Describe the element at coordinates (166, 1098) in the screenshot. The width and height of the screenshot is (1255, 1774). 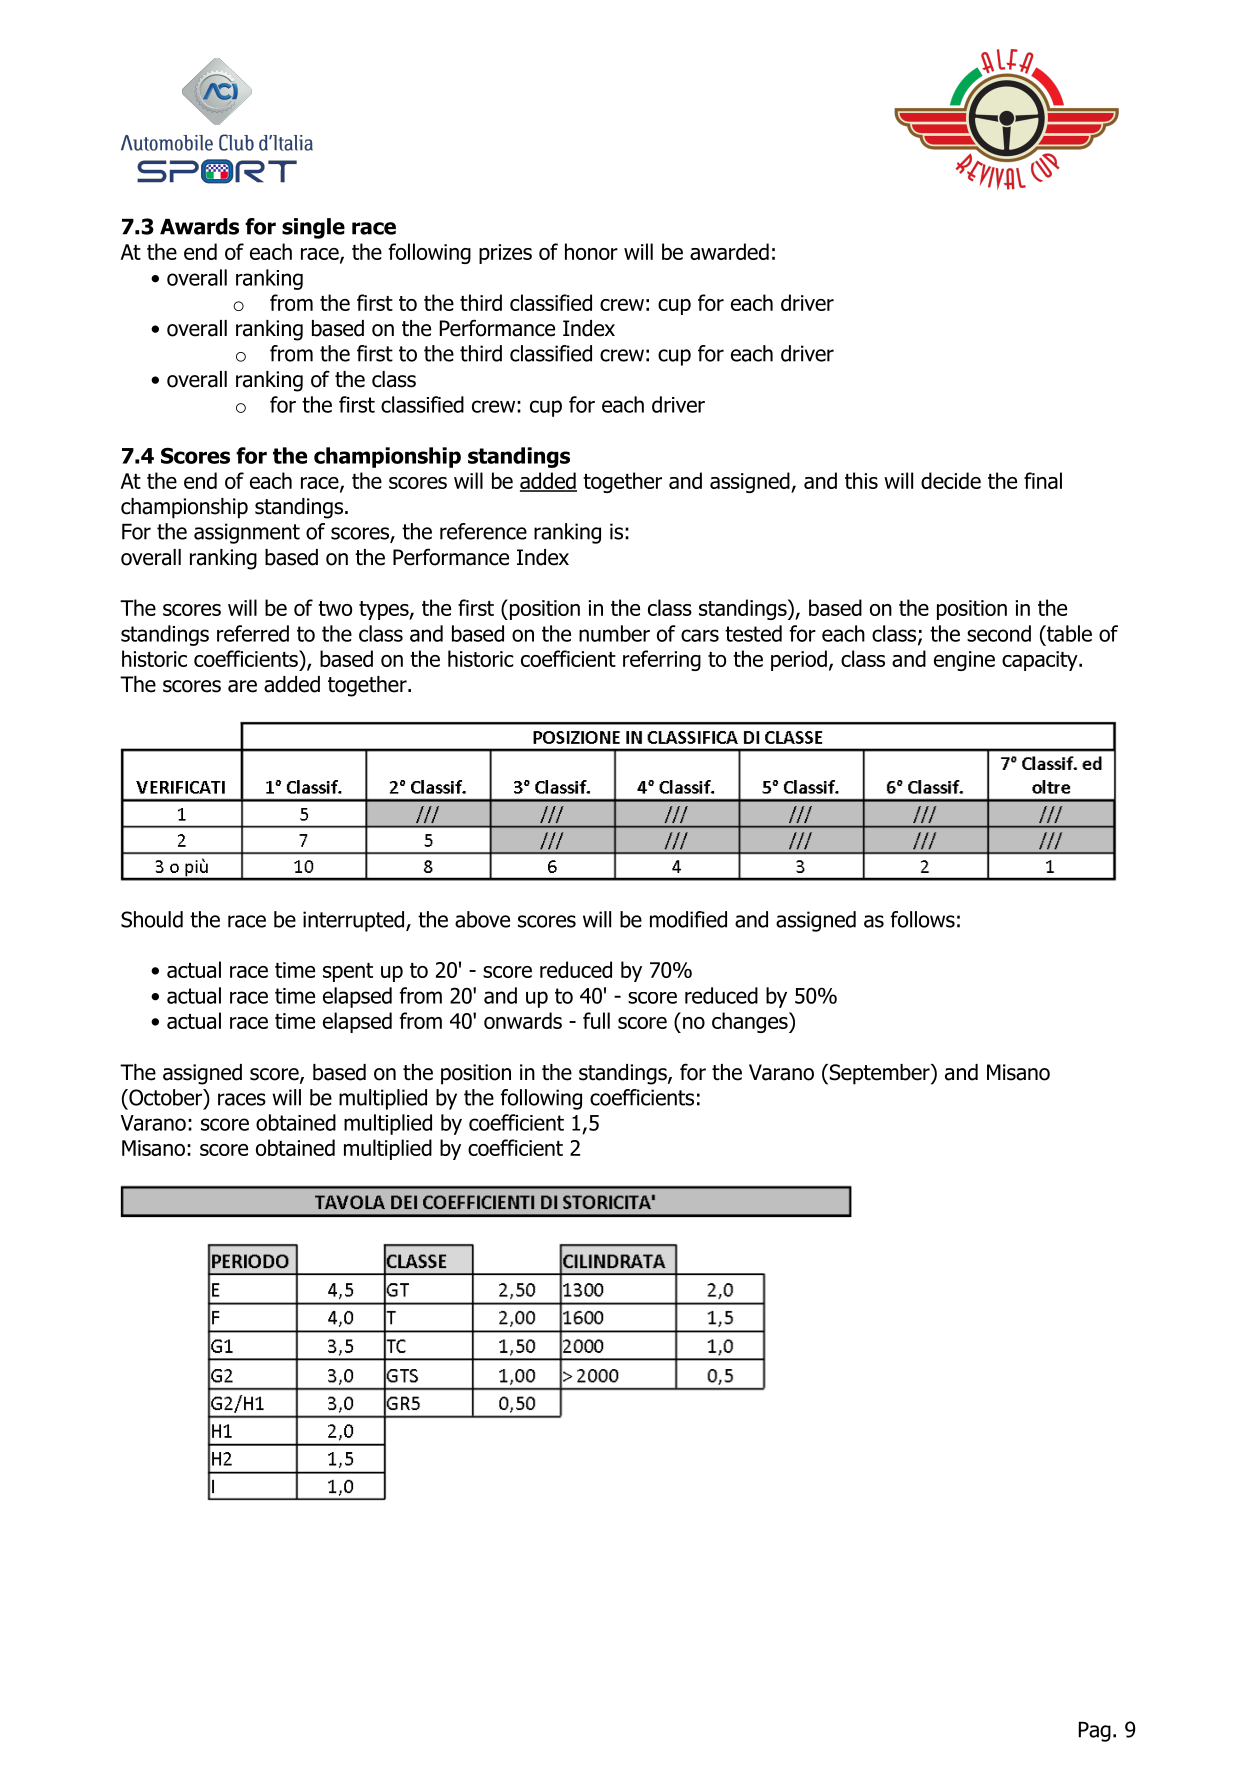
I see `October` at that location.
